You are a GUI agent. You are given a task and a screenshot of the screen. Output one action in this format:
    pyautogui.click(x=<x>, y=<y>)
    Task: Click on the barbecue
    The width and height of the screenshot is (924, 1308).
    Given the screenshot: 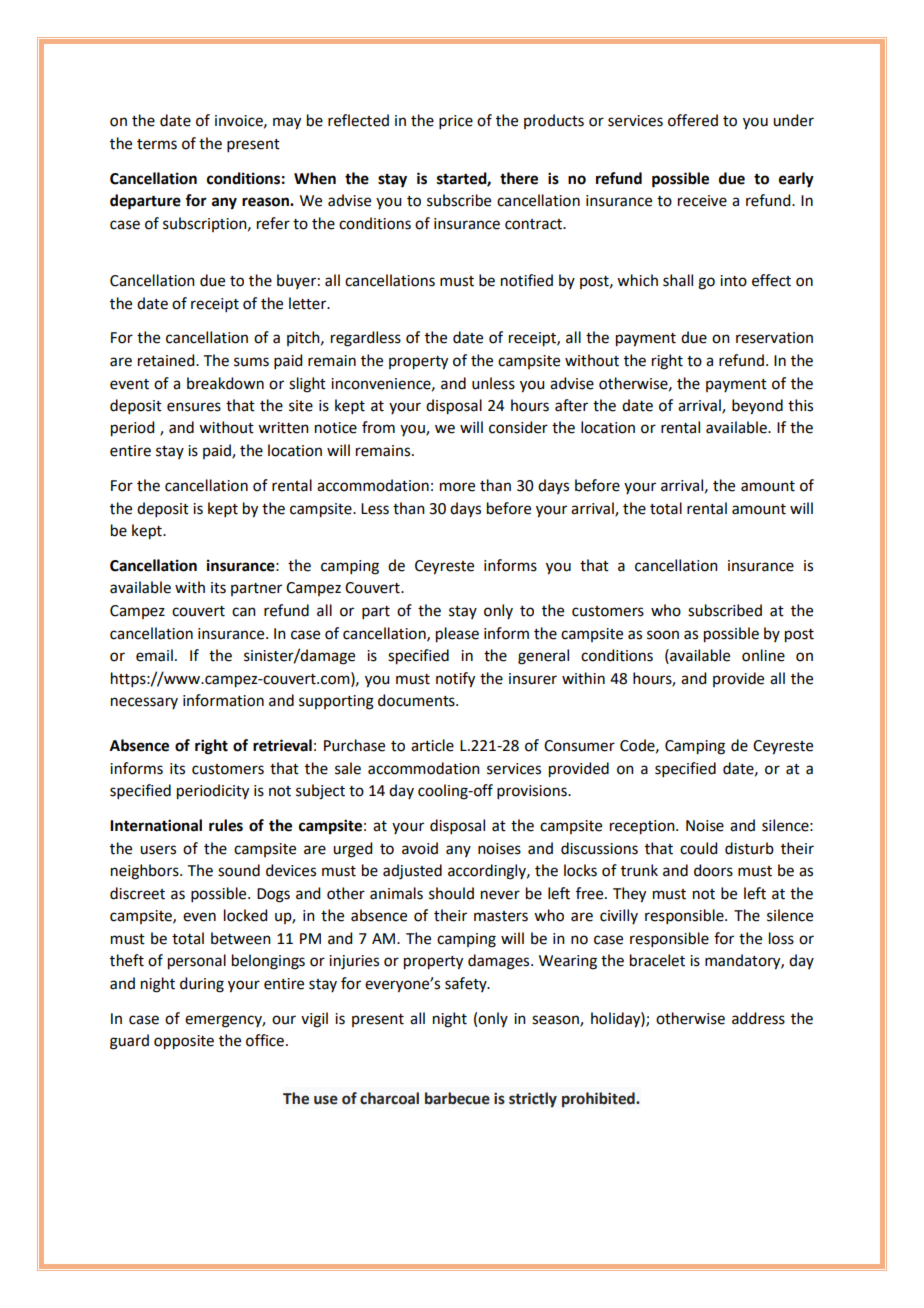 What is the action you would take?
    pyautogui.click(x=457, y=1098)
